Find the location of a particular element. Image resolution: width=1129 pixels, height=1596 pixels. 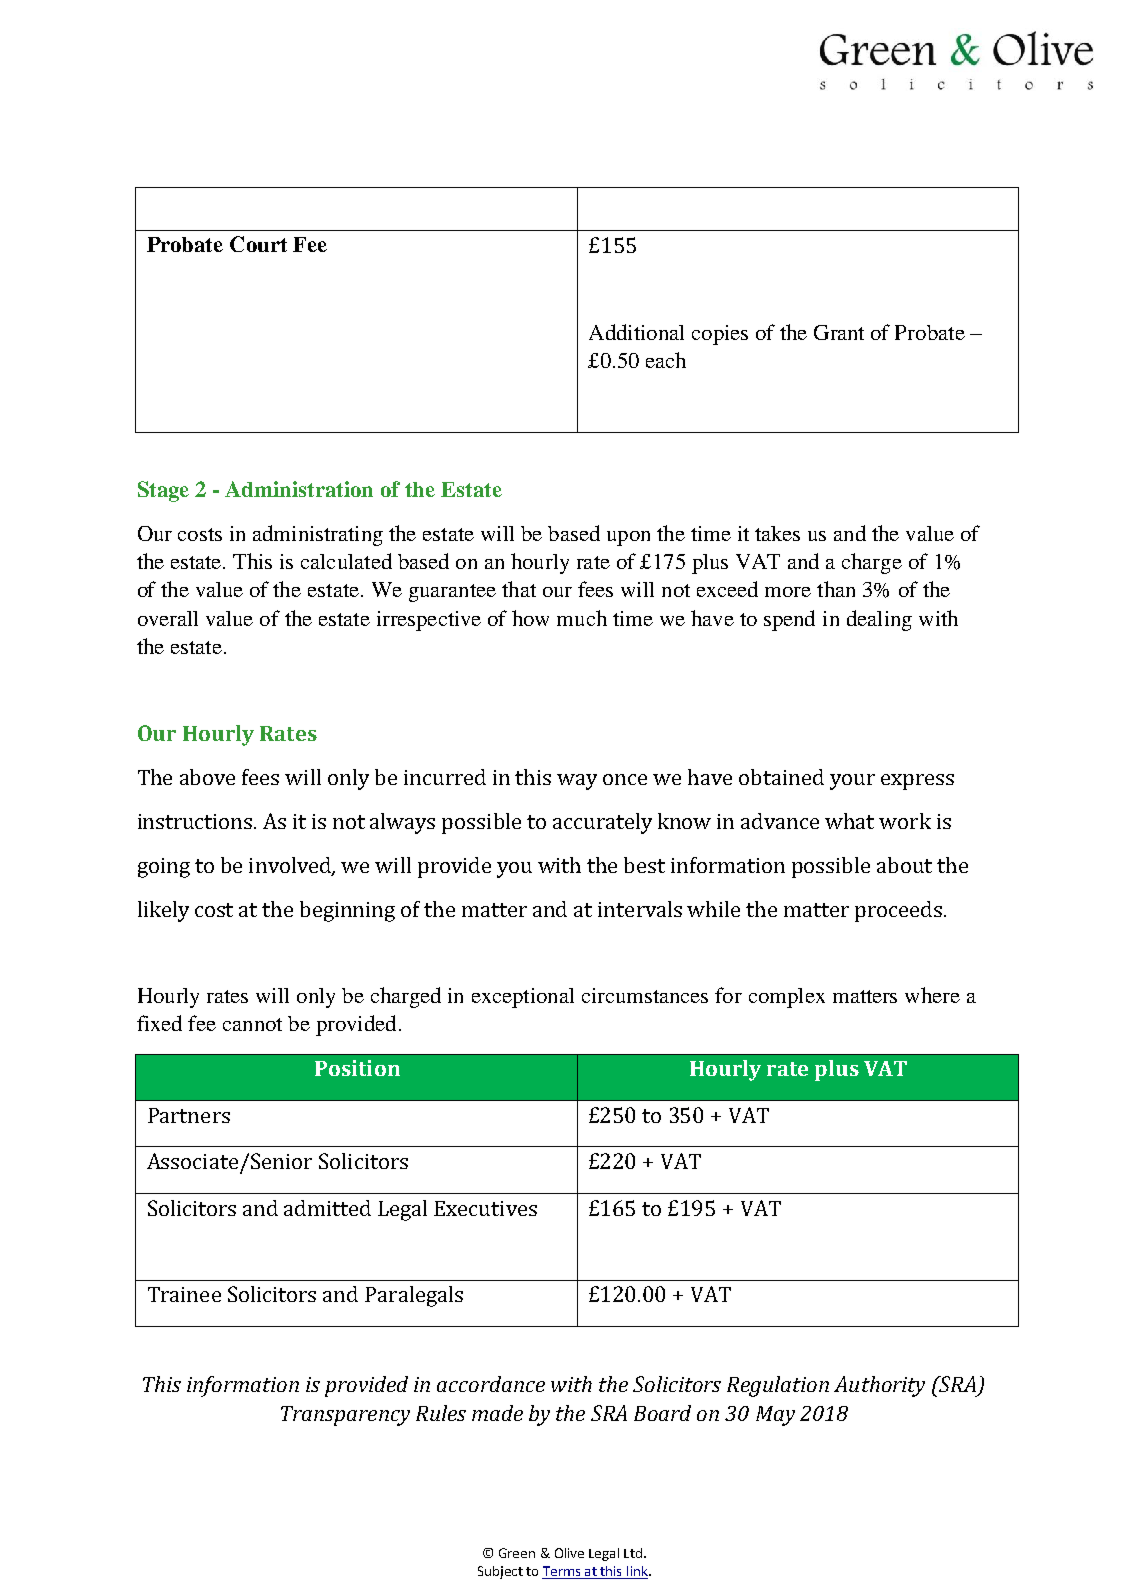

May is located at coordinates (775, 1416).
